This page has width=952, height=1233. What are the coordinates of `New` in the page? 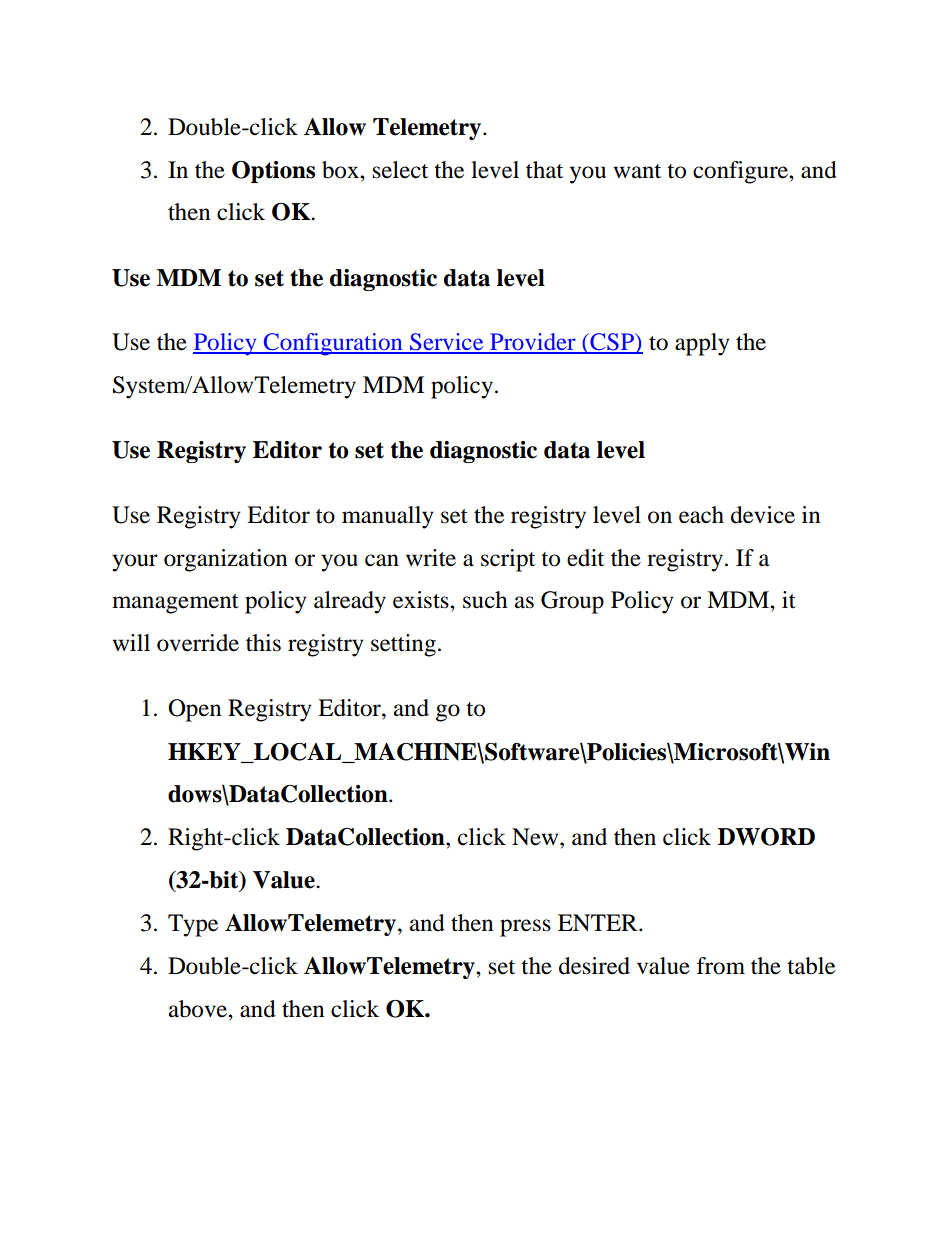 It's located at (536, 837).
